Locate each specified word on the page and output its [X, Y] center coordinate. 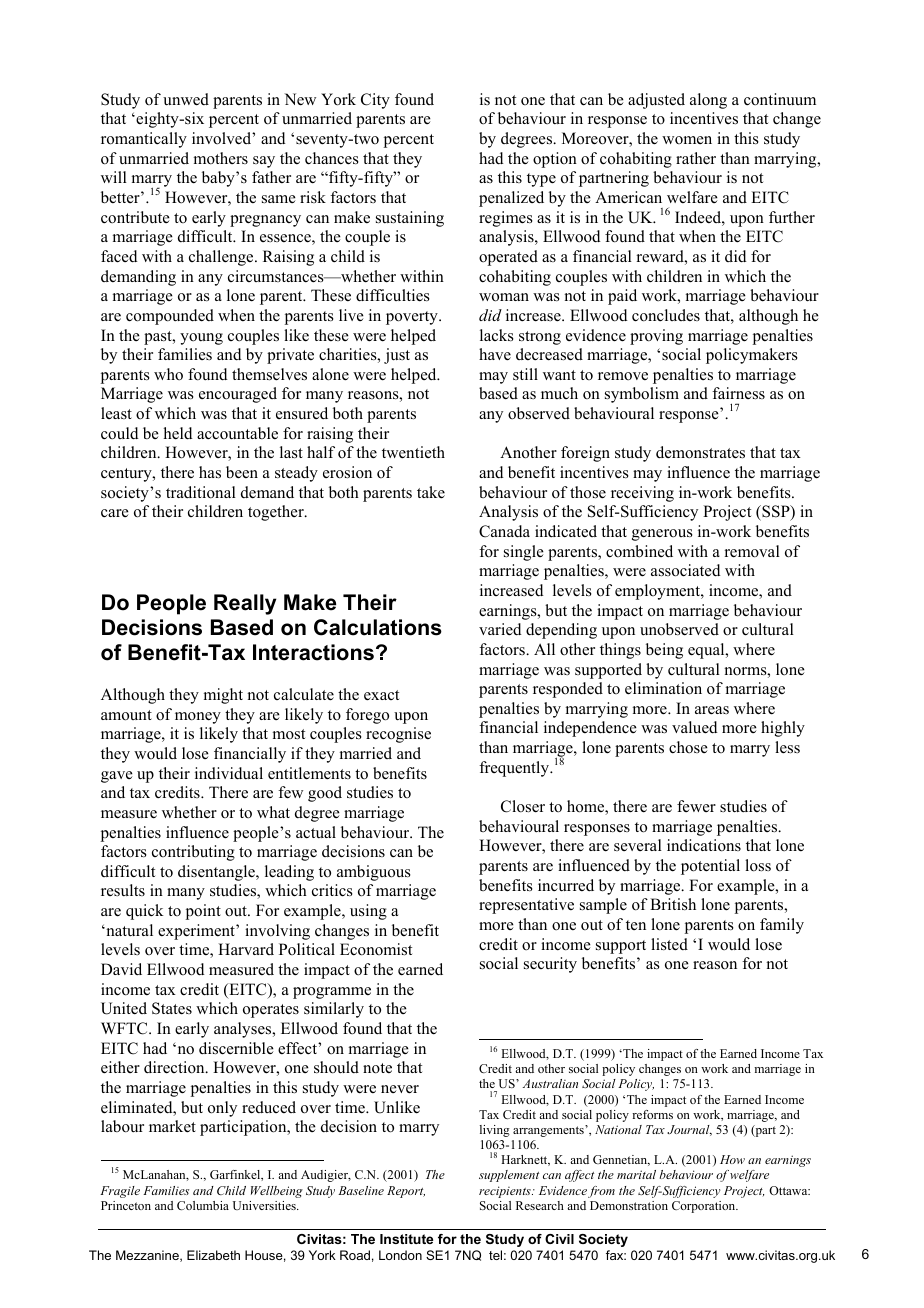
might [223, 696]
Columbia [203, 1205]
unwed [186, 99]
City [375, 101]
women [687, 140]
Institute [406, 1239]
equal [707, 651]
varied [500, 629]
